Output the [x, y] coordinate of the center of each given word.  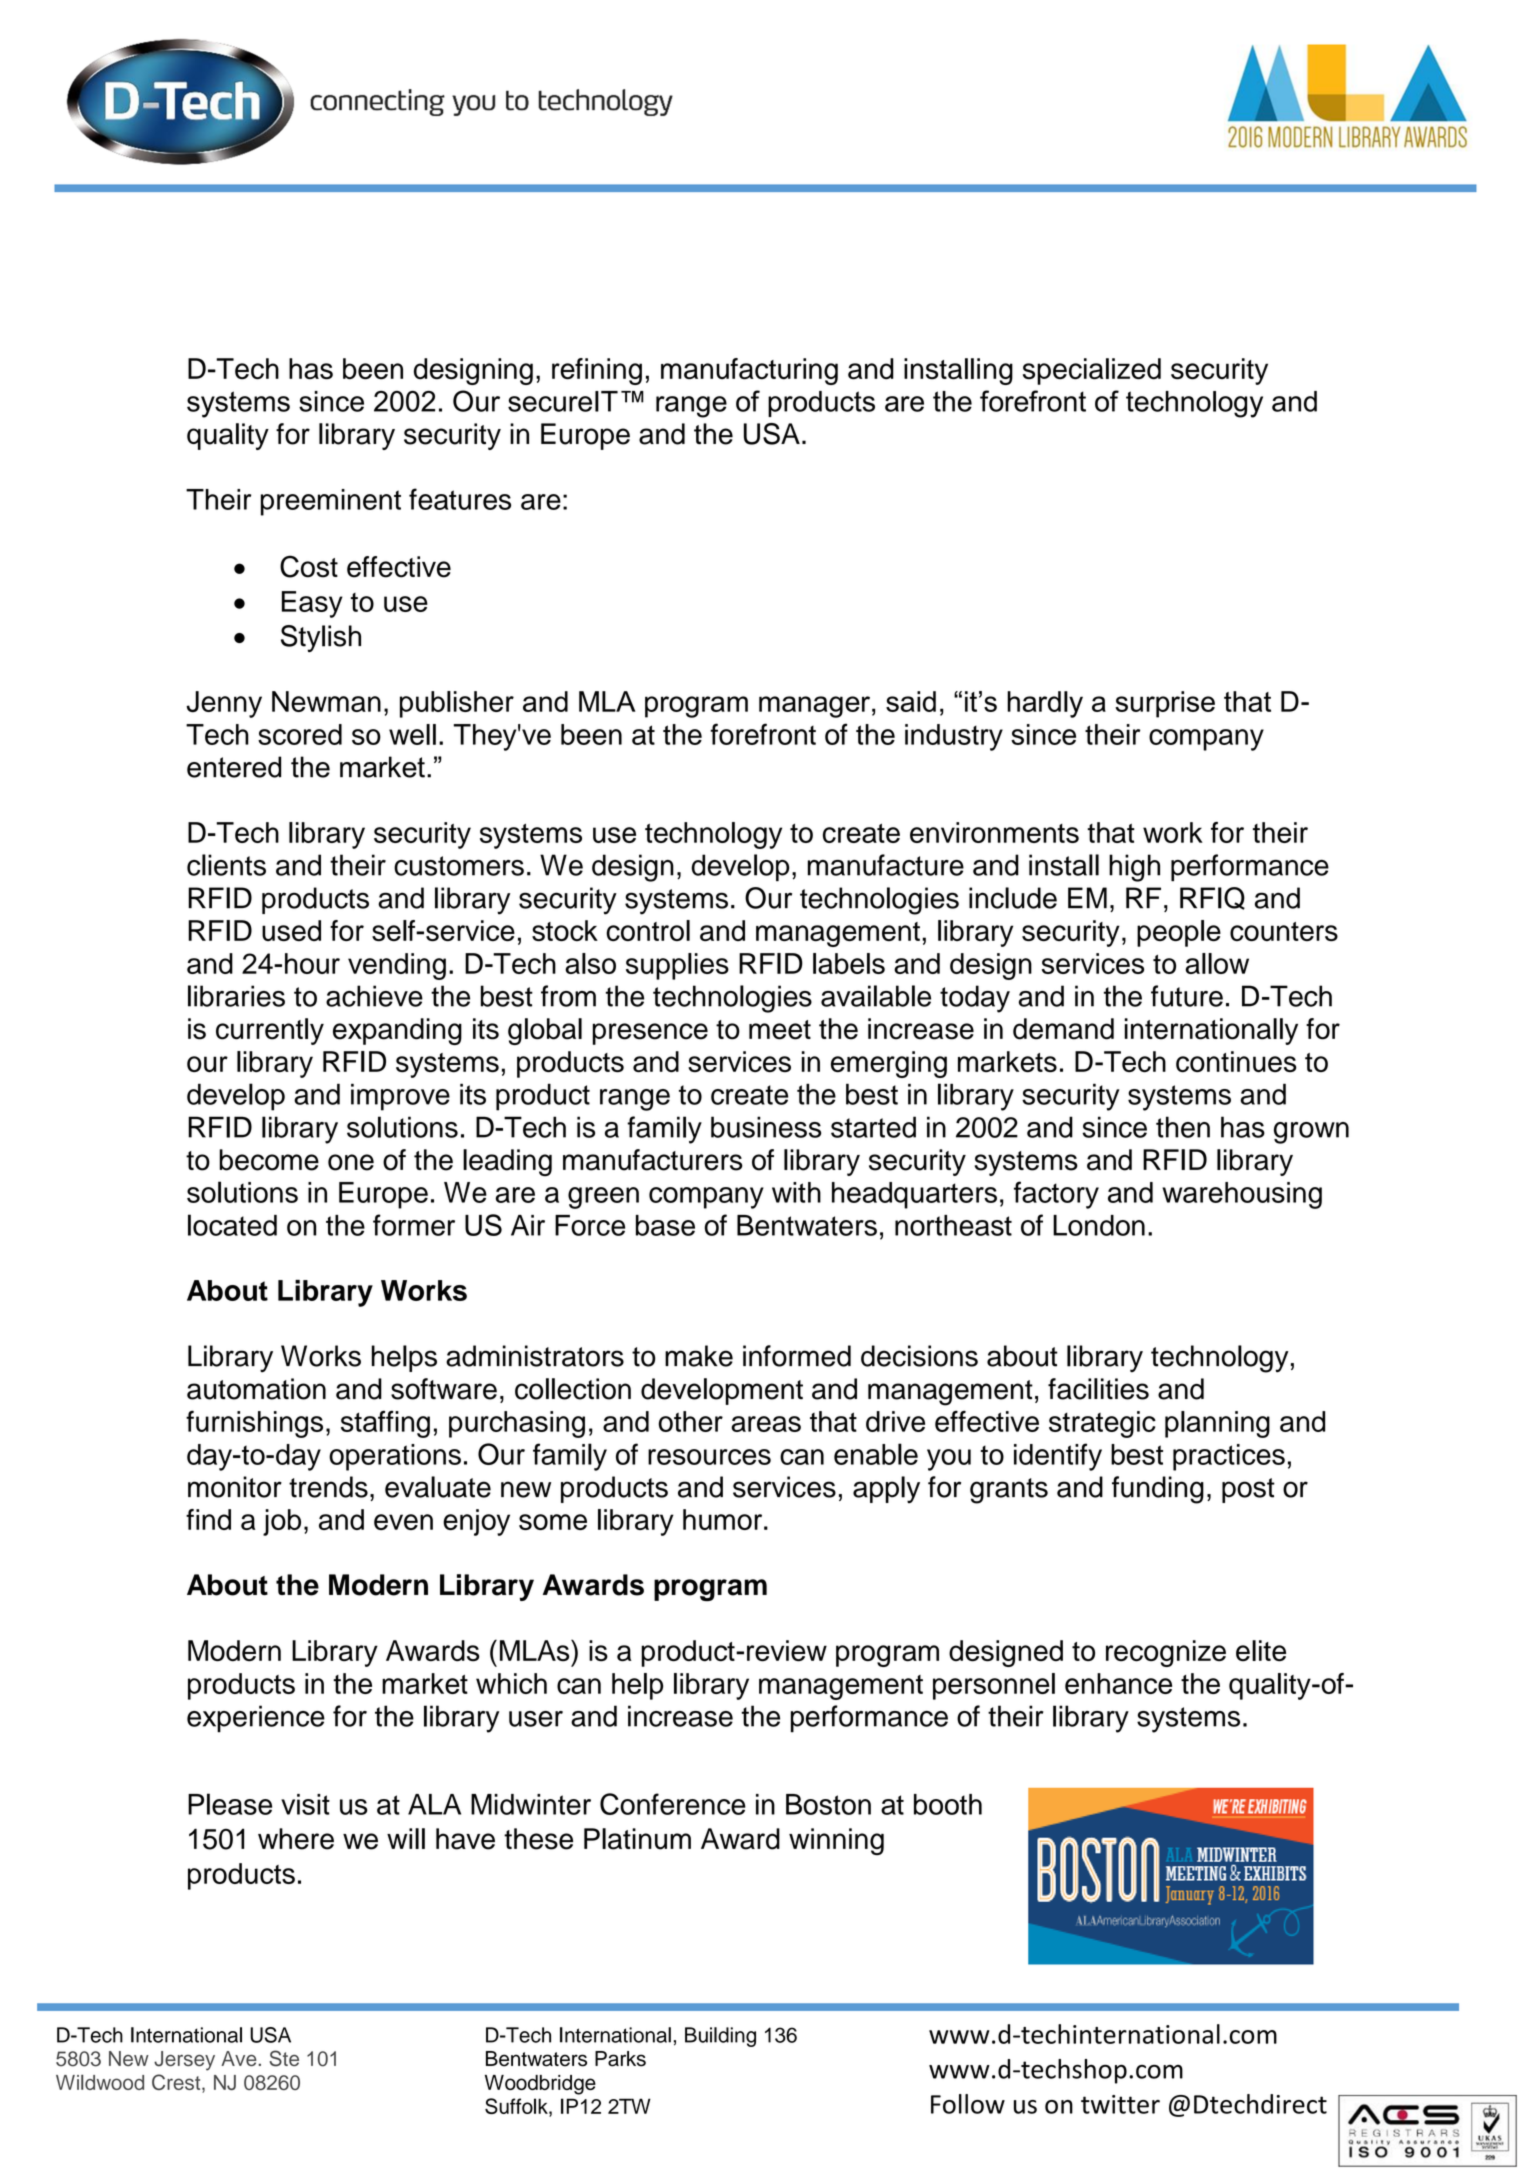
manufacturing [749, 371]
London [1099, 1225]
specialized [1092, 371]
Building [720, 2037]
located [232, 1225]
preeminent [331, 502]
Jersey [184, 2061]
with [796, 1192]
